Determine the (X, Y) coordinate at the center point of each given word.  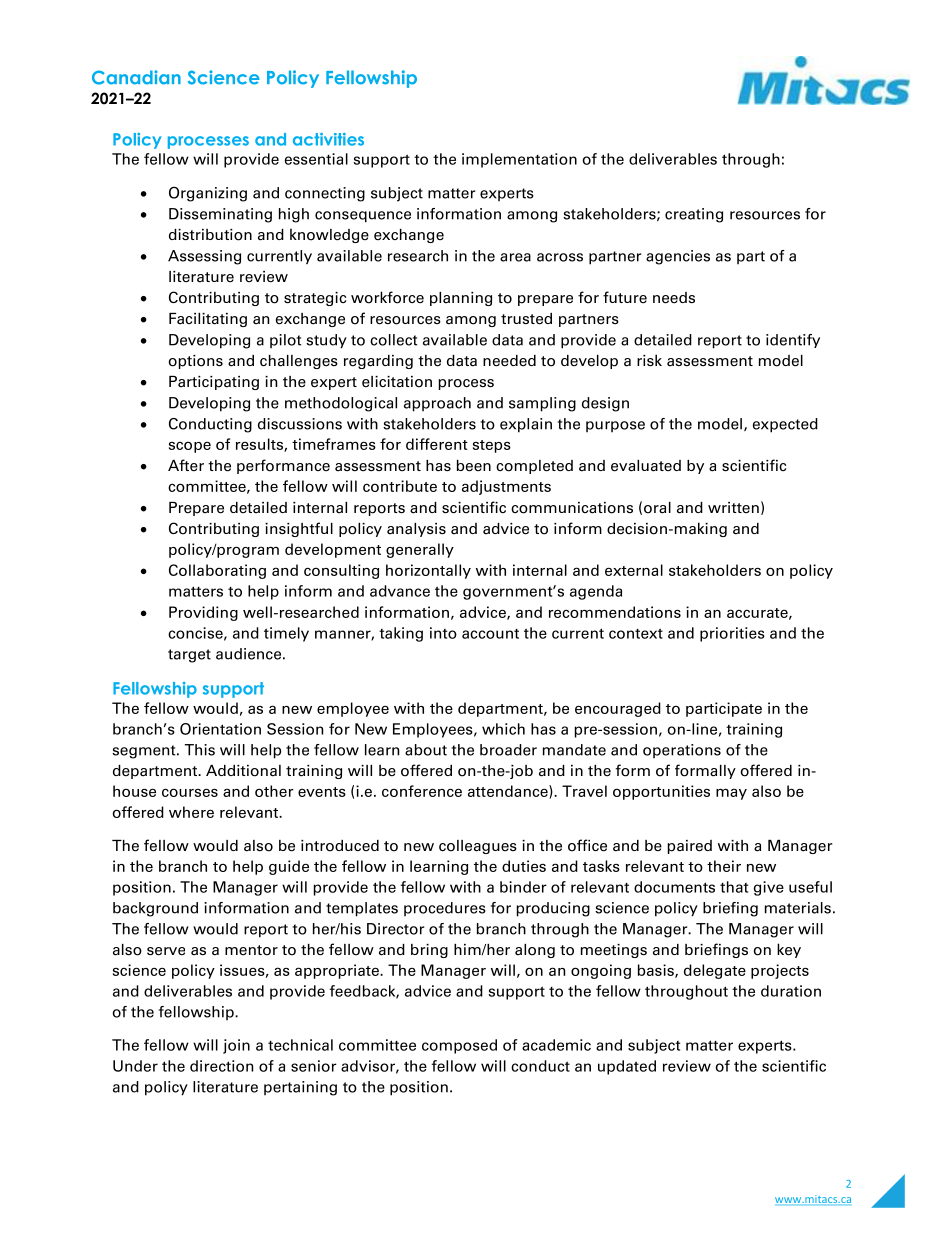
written (733, 507)
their (724, 866)
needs (674, 298)
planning (461, 299)
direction (221, 1066)
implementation (519, 160)
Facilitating (208, 320)
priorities (732, 634)
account (490, 634)
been (474, 466)
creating (694, 215)
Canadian (136, 77)
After (186, 465)
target (189, 656)
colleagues (478, 847)
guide (289, 867)
